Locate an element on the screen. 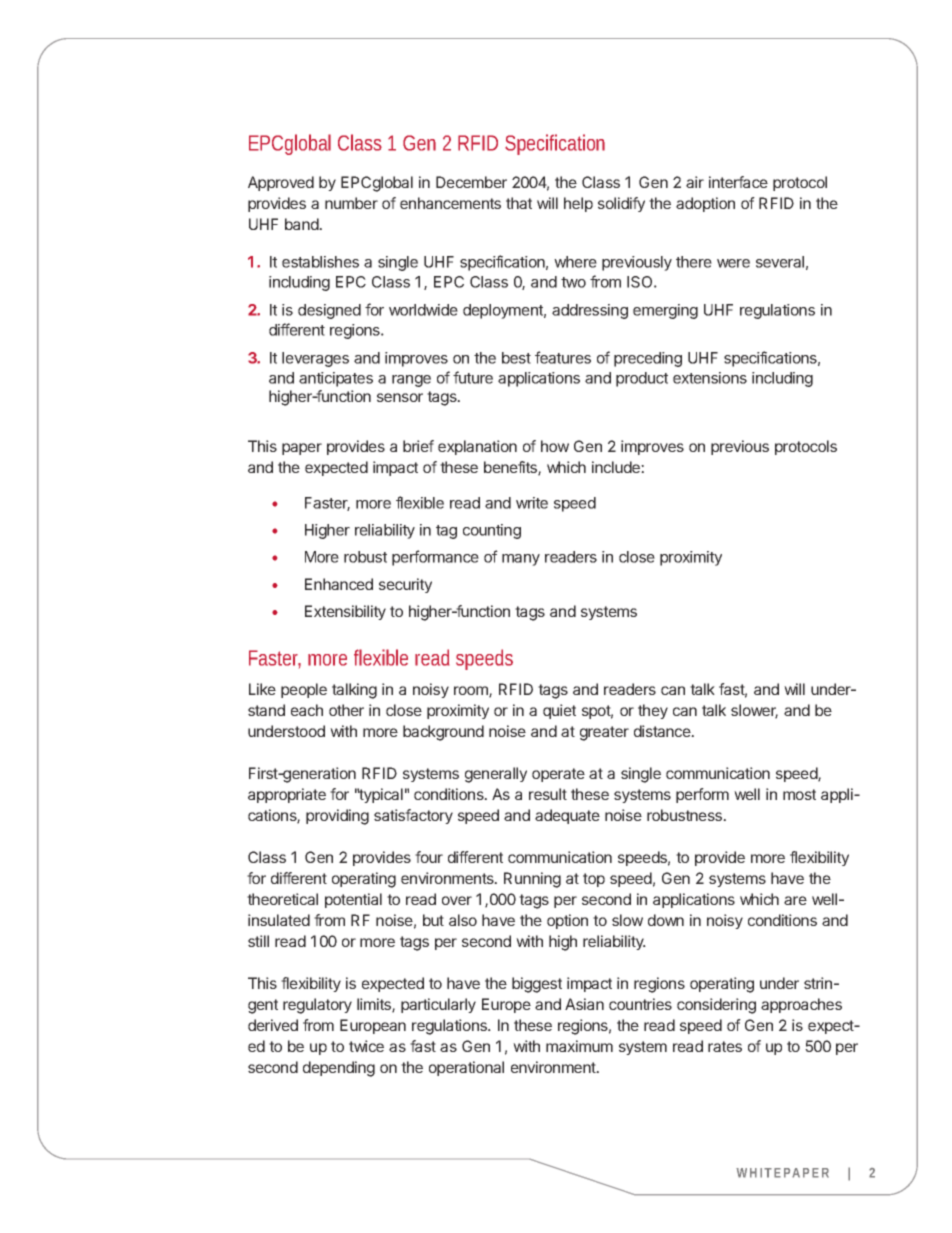 The image size is (952, 1233). depending is located at coordinates (339, 1069).
